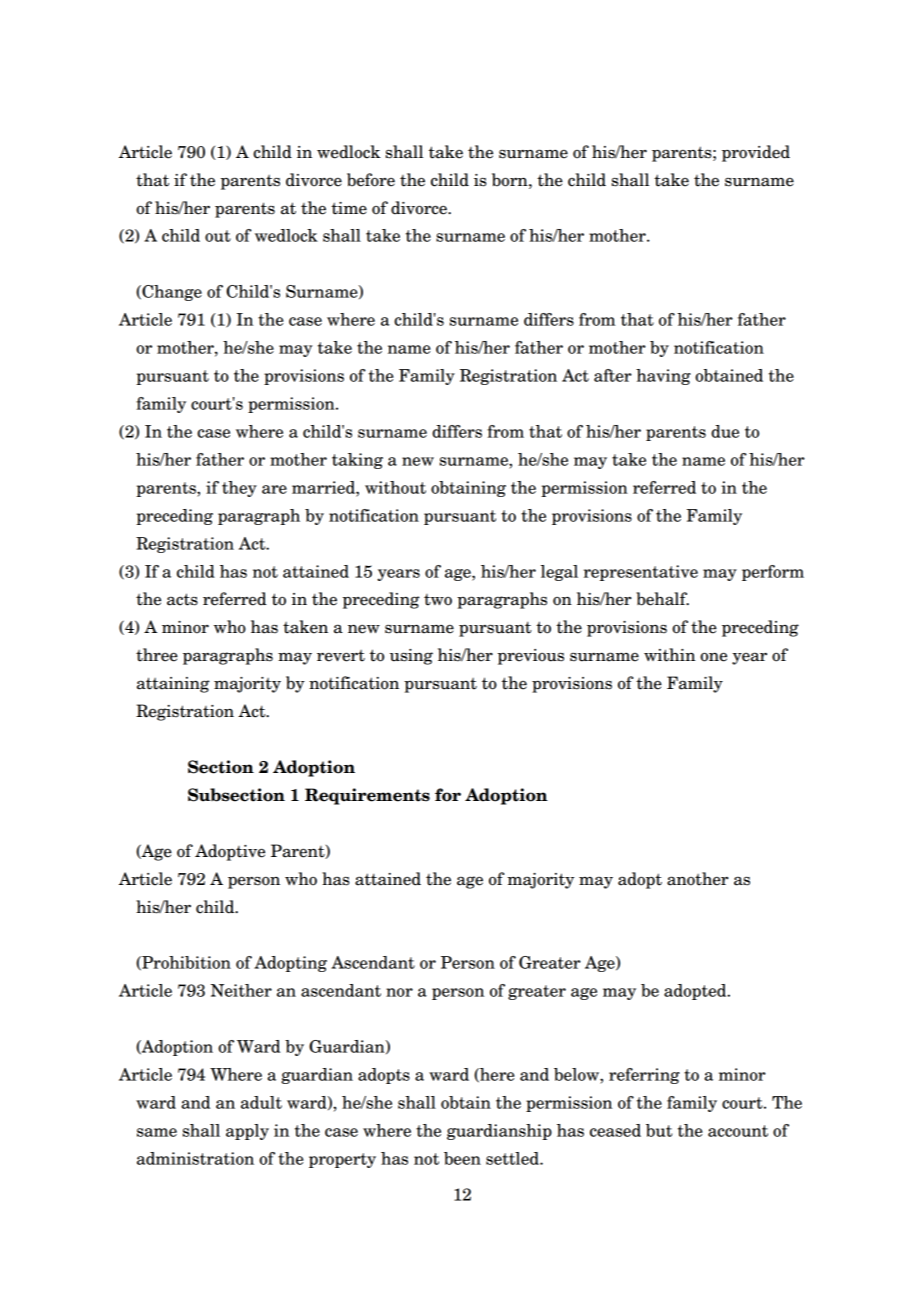 Image resolution: width=924 pixels, height=1308 pixels. I want to click on apply, so click(247, 1132).
